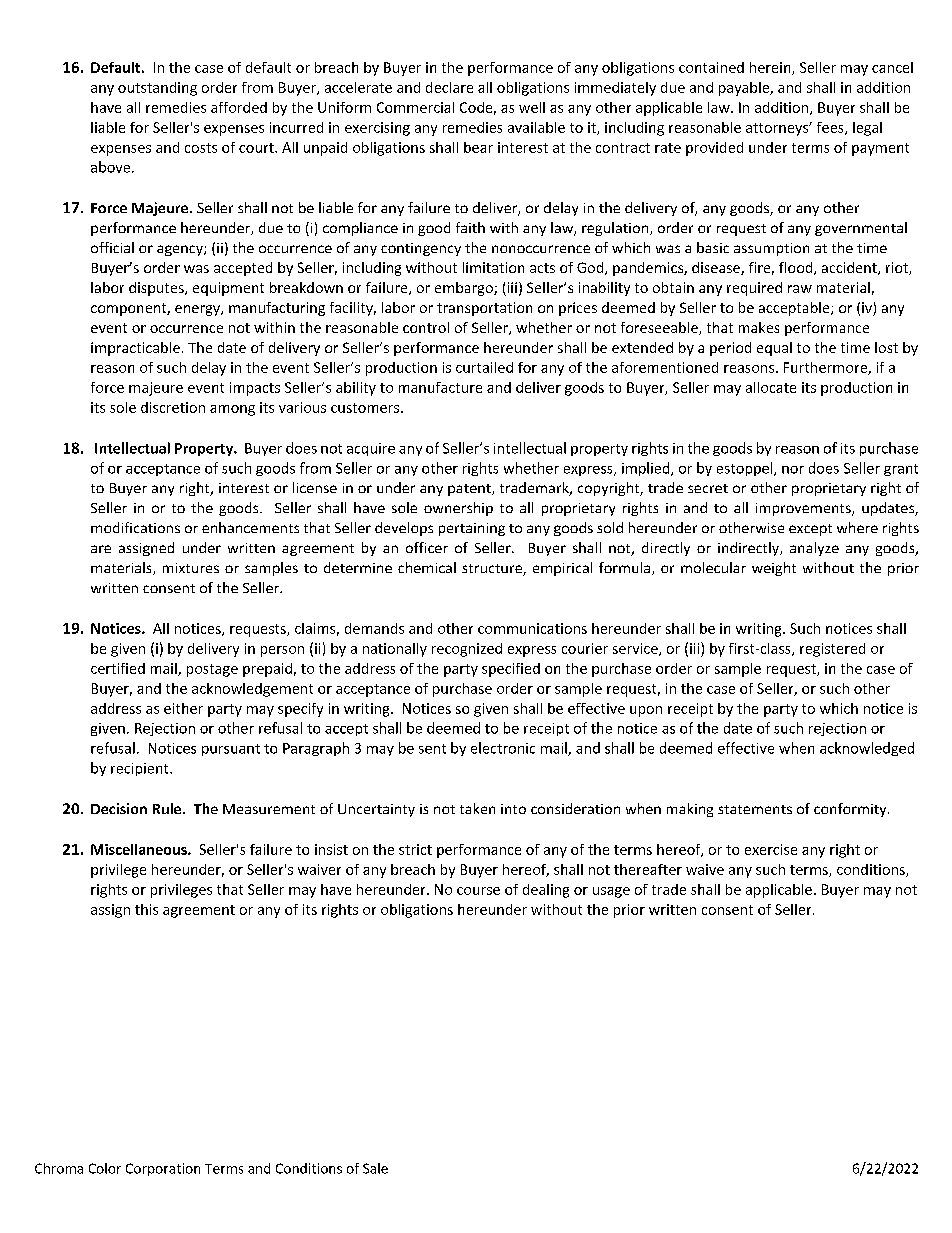 The height and width of the document is (1233, 952). I want to click on outstanding, so click(157, 89).
